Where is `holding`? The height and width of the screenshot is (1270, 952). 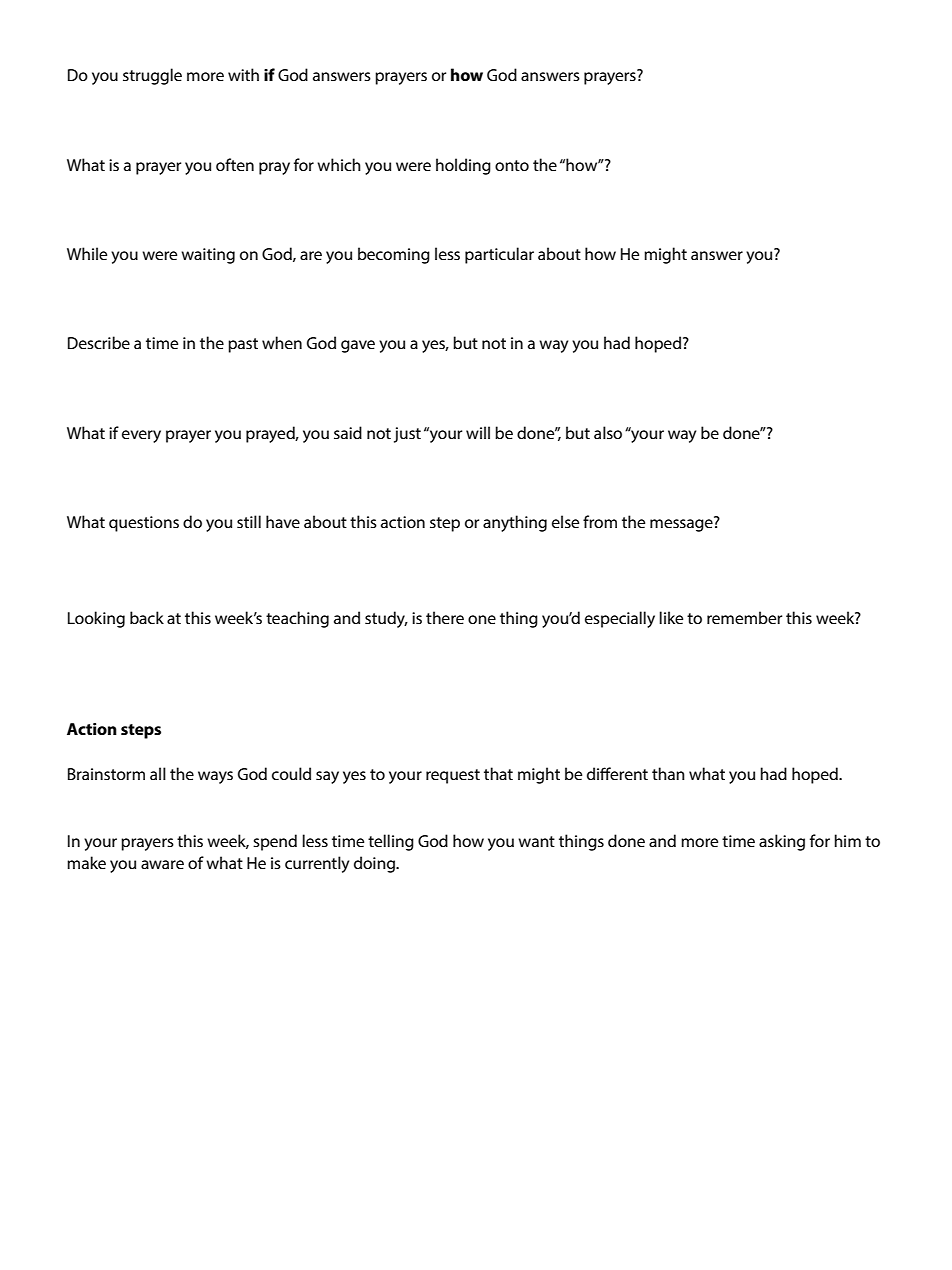
holding is located at coordinates (463, 166).
